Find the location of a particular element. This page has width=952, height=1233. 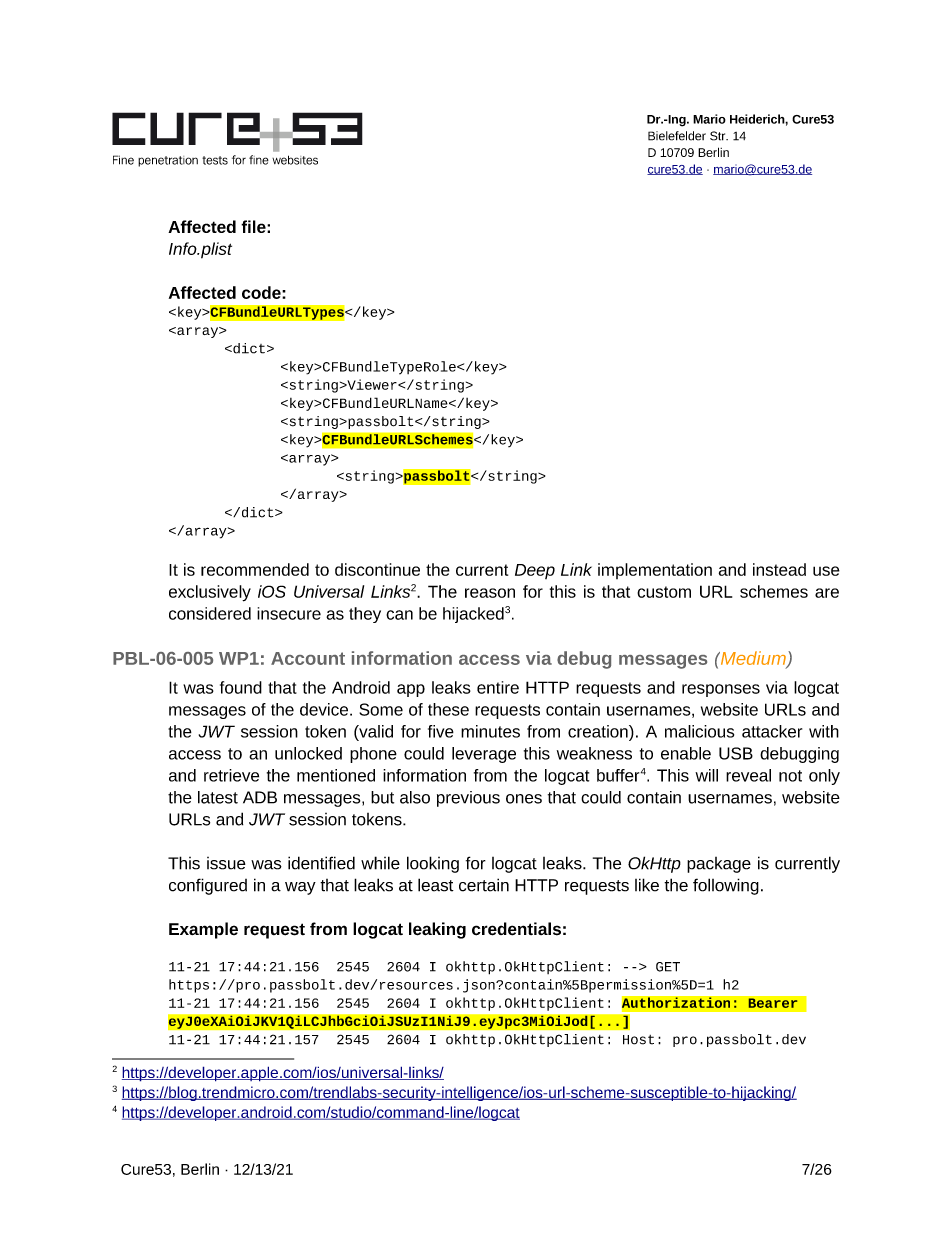

credentials is located at coordinates (516, 929).
